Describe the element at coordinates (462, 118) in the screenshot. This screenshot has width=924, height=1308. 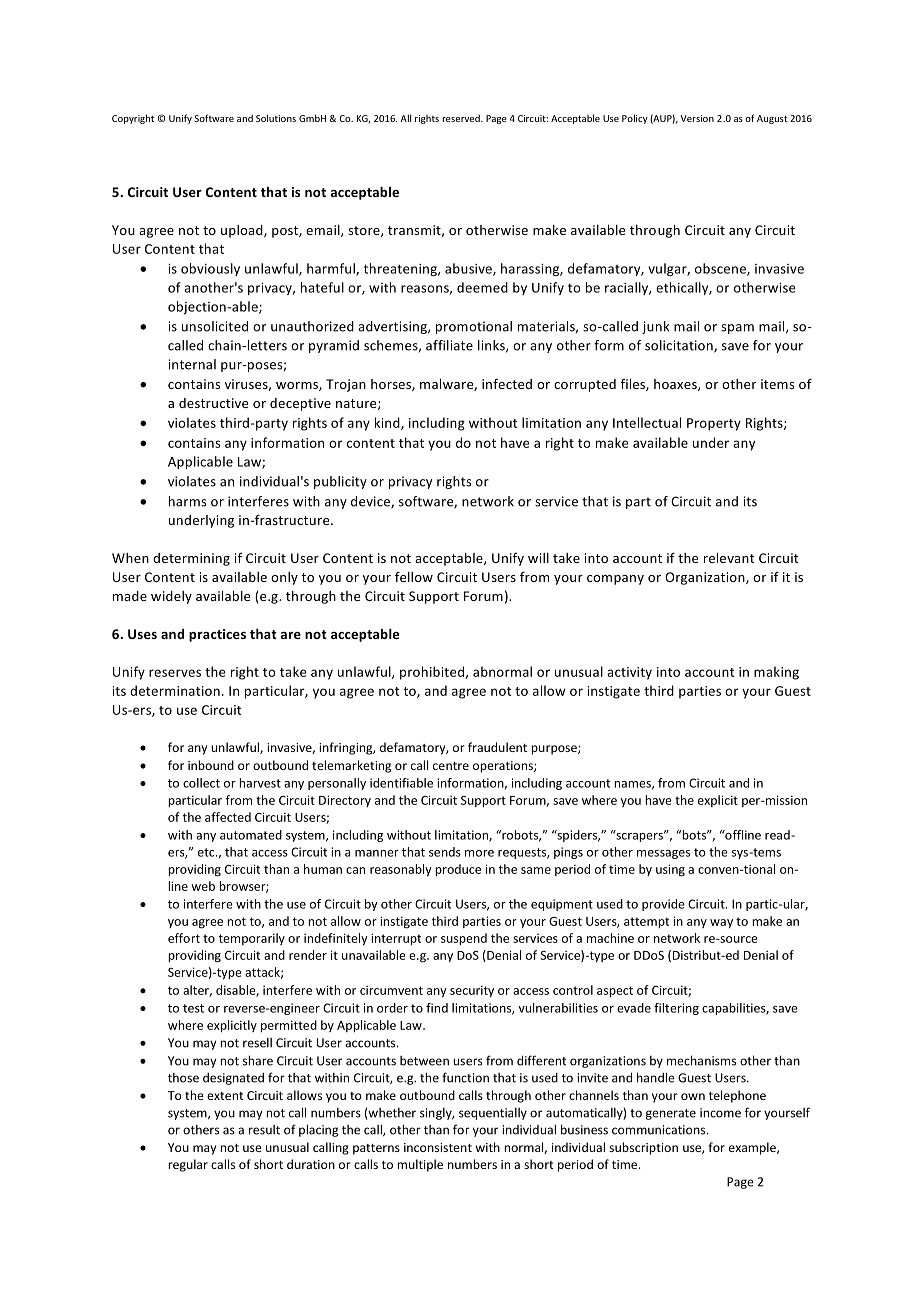
I see `reserved` at that location.
